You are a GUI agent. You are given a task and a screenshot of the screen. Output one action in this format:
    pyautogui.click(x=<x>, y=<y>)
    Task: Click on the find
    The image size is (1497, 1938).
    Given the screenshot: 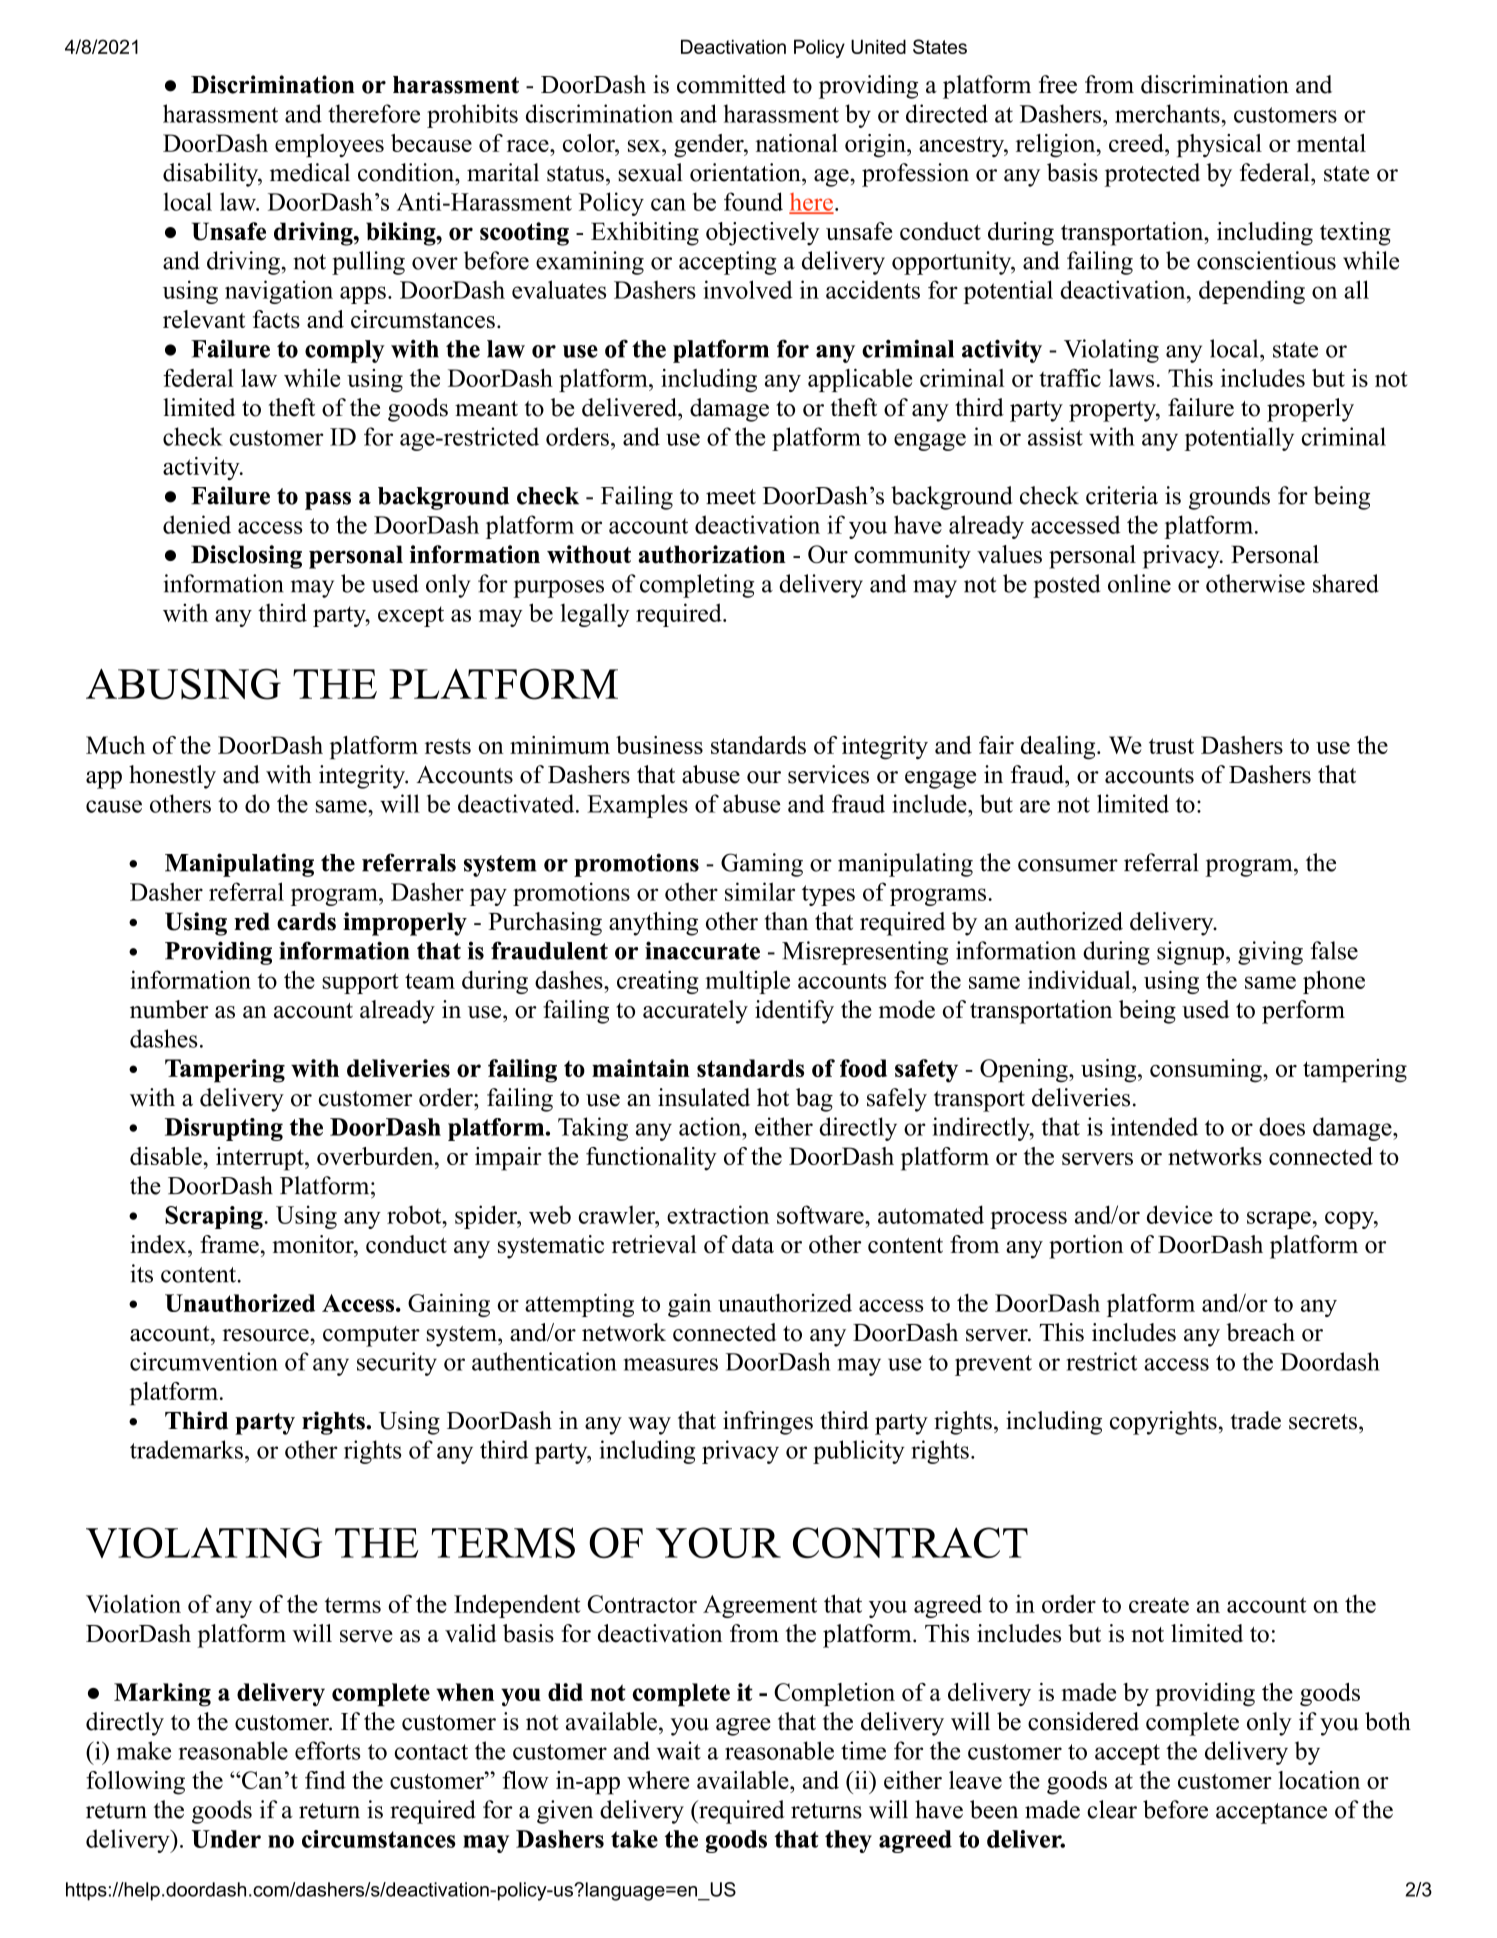 What is the action you would take?
    pyautogui.click(x=325, y=1780)
